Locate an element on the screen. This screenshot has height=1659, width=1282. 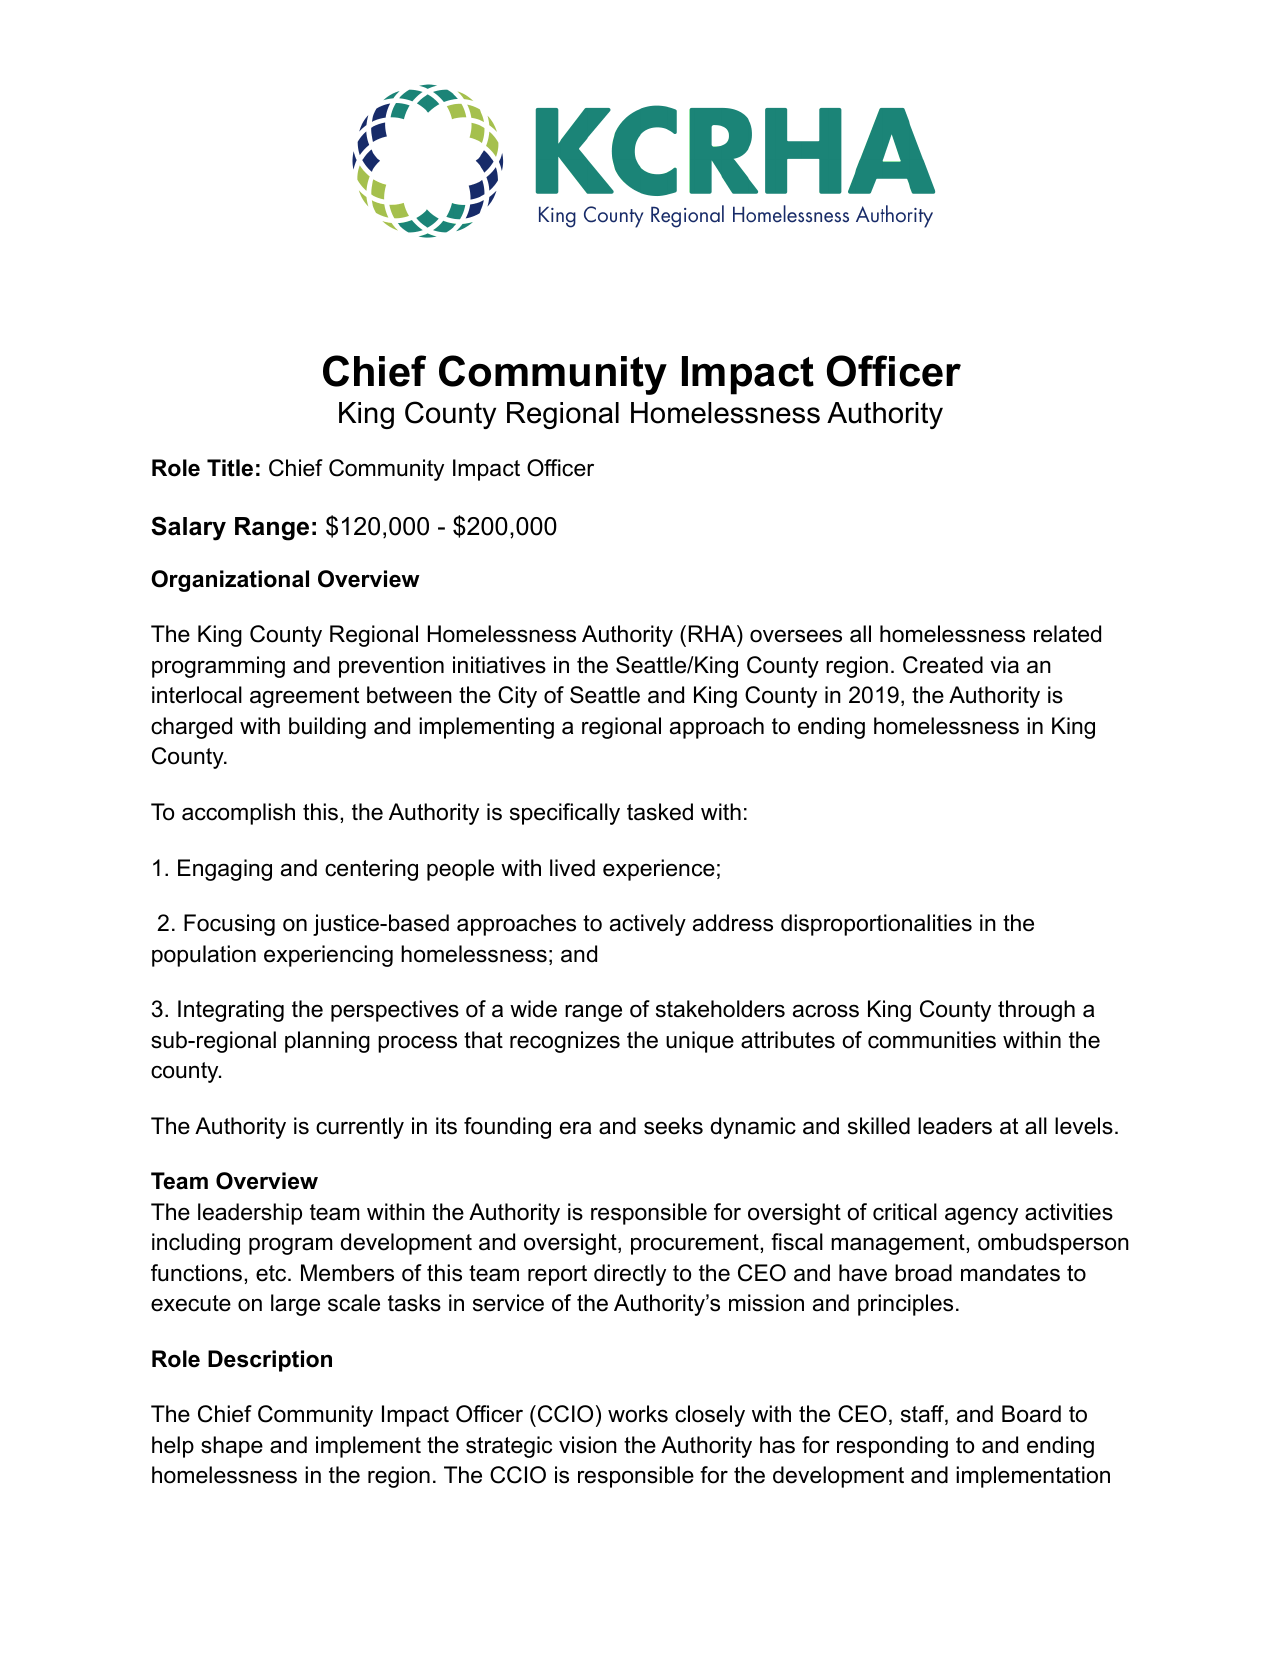
City is located at coordinates (517, 697).
